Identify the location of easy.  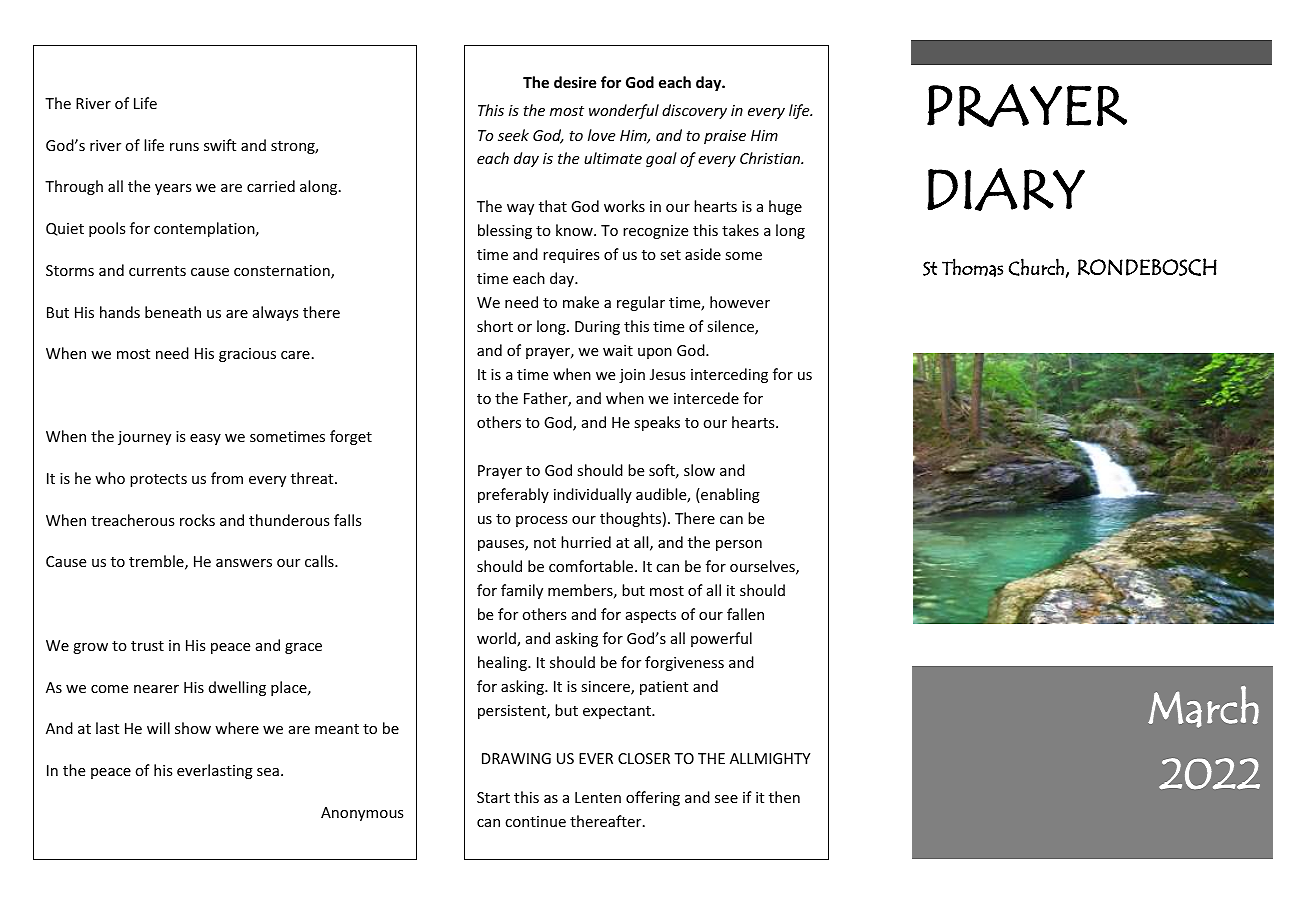
(205, 439).
